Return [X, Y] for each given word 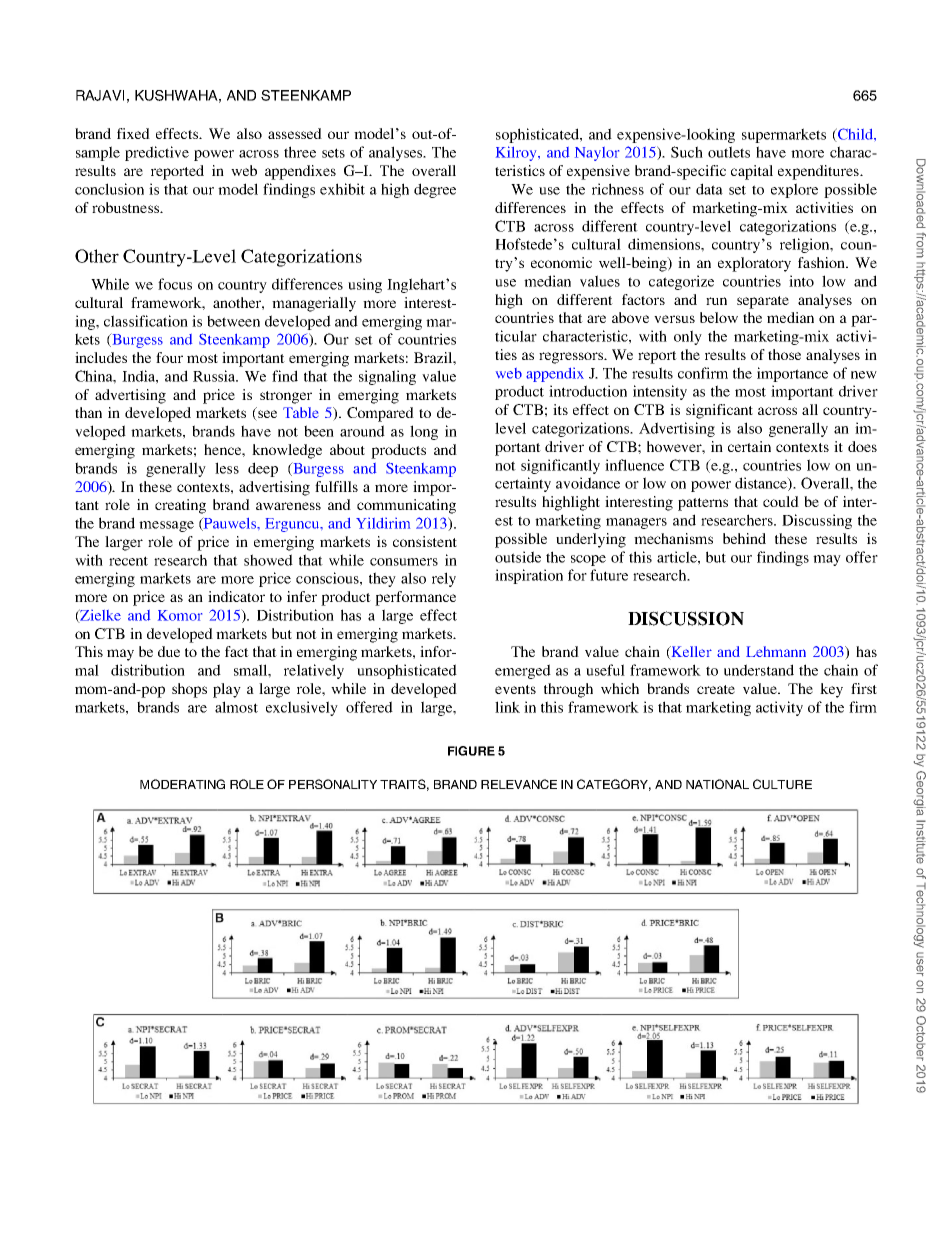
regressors [572, 358]
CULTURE [782, 784]
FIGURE [471, 751]
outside [518, 557]
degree [435, 190]
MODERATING [182, 784]
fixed [133, 133]
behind [744, 538]
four [169, 357]
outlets [729, 152]
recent [128, 561]
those [784, 354]
